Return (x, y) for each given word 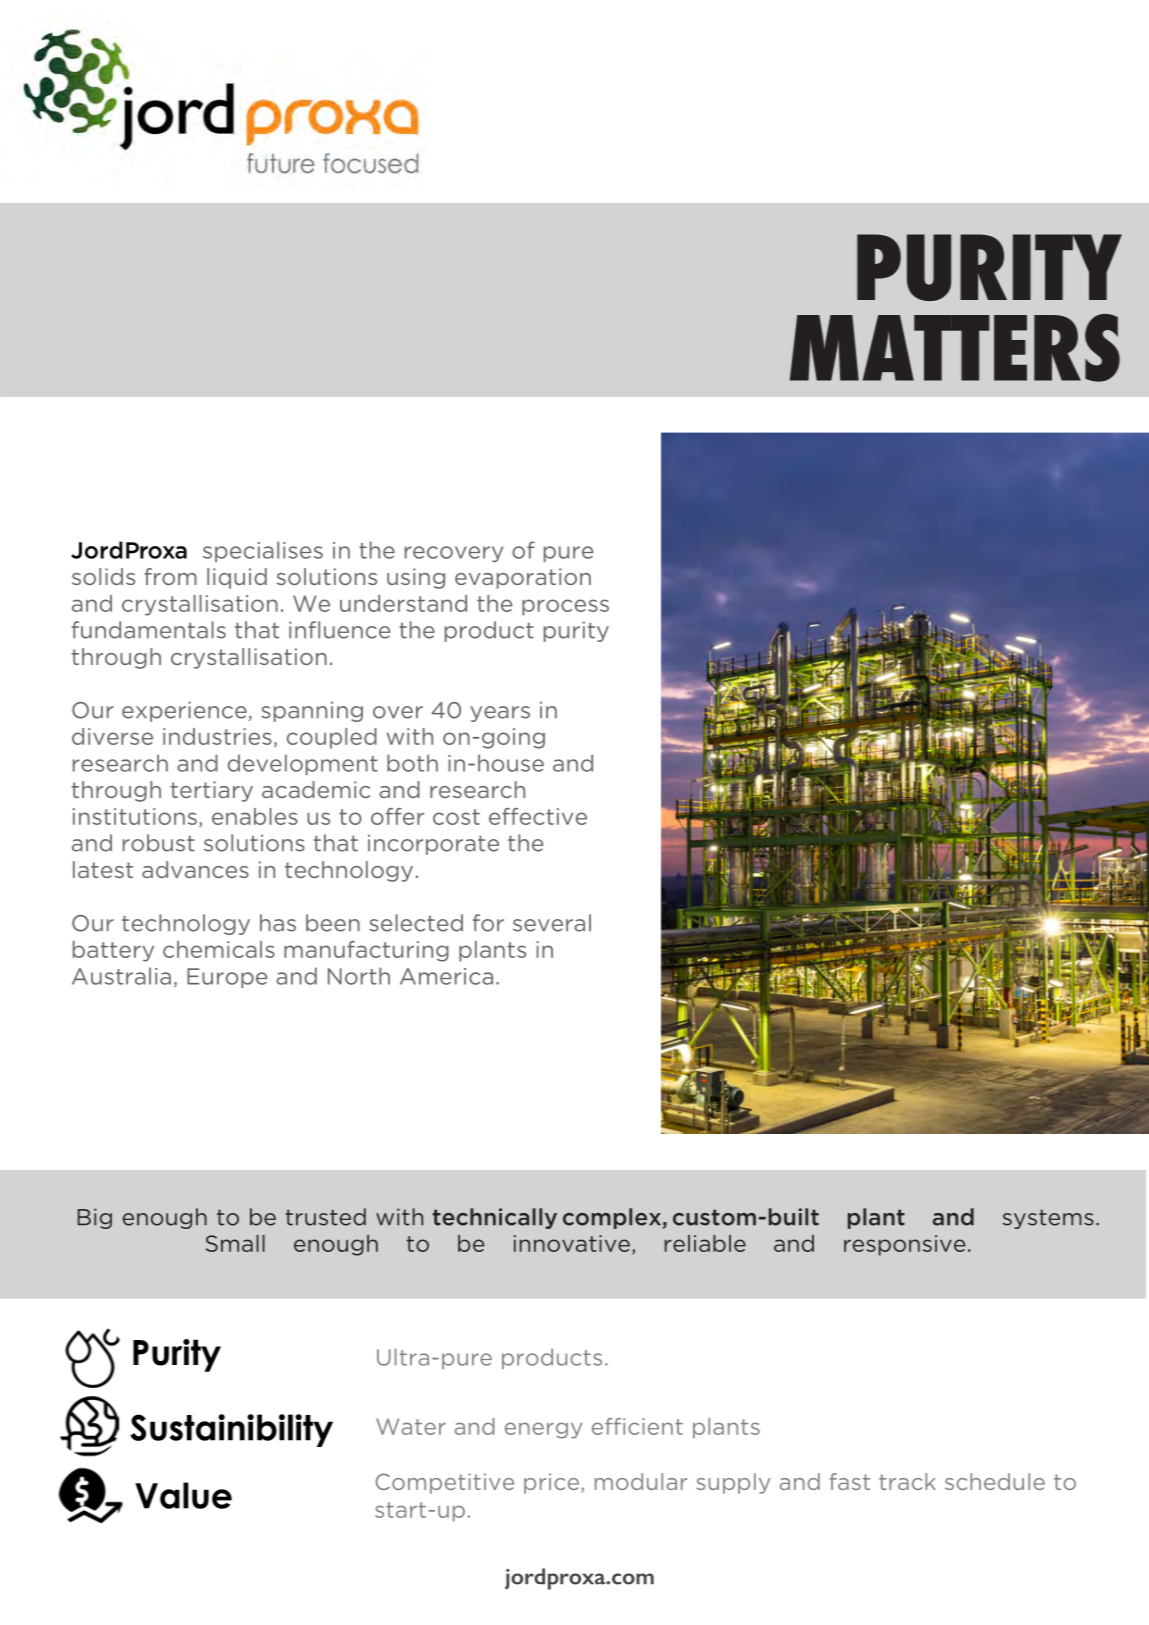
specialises (263, 551)
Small (235, 1243)
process (565, 607)
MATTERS (955, 348)
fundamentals (149, 630)
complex (612, 1218)
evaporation (523, 578)
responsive (905, 1245)
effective (538, 816)
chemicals (219, 949)
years (500, 714)
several (552, 923)
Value (183, 1495)
